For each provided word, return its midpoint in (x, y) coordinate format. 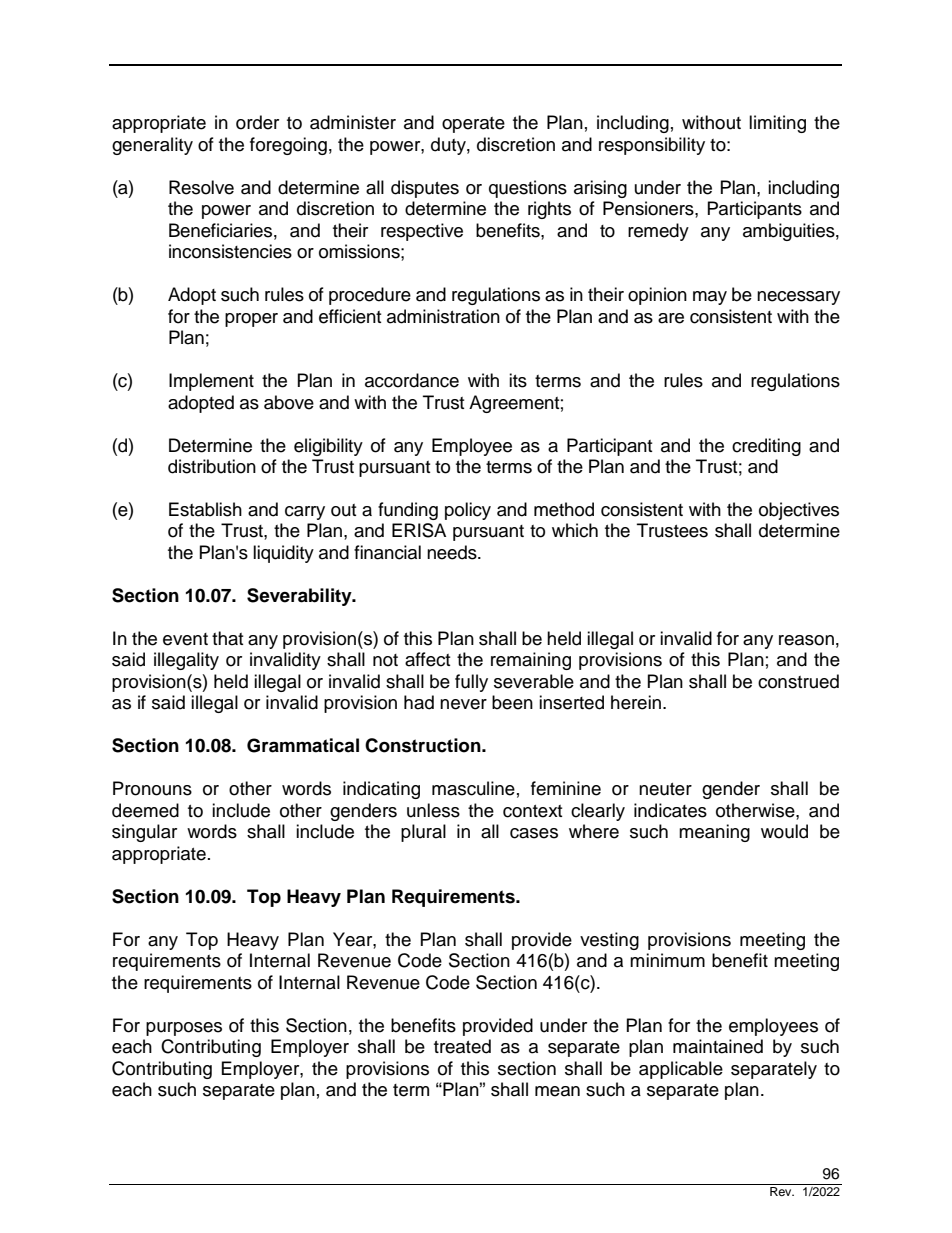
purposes (184, 1029)
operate (473, 125)
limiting (777, 124)
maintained (718, 1046)
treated (462, 1046)
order (257, 122)
